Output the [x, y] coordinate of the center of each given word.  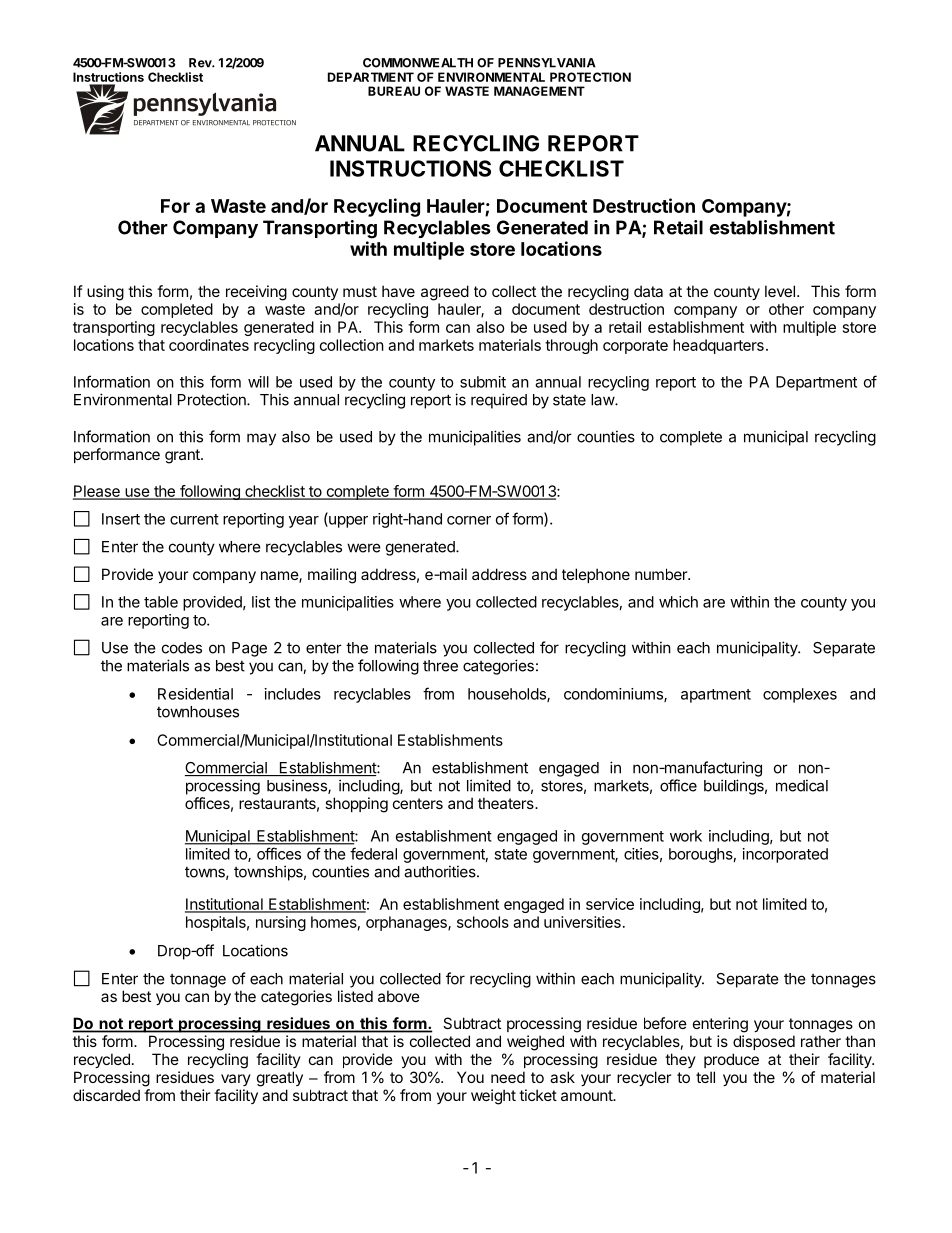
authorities [441, 871]
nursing [281, 923]
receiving [256, 293]
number [662, 574]
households [508, 695]
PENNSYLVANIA [547, 63]
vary [236, 1080]
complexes [800, 695]
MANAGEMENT [539, 91]
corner [469, 520]
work [686, 836]
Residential [195, 694]
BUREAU [394, 91]
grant [183, 456]
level [780, 291]
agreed [445, 293]
